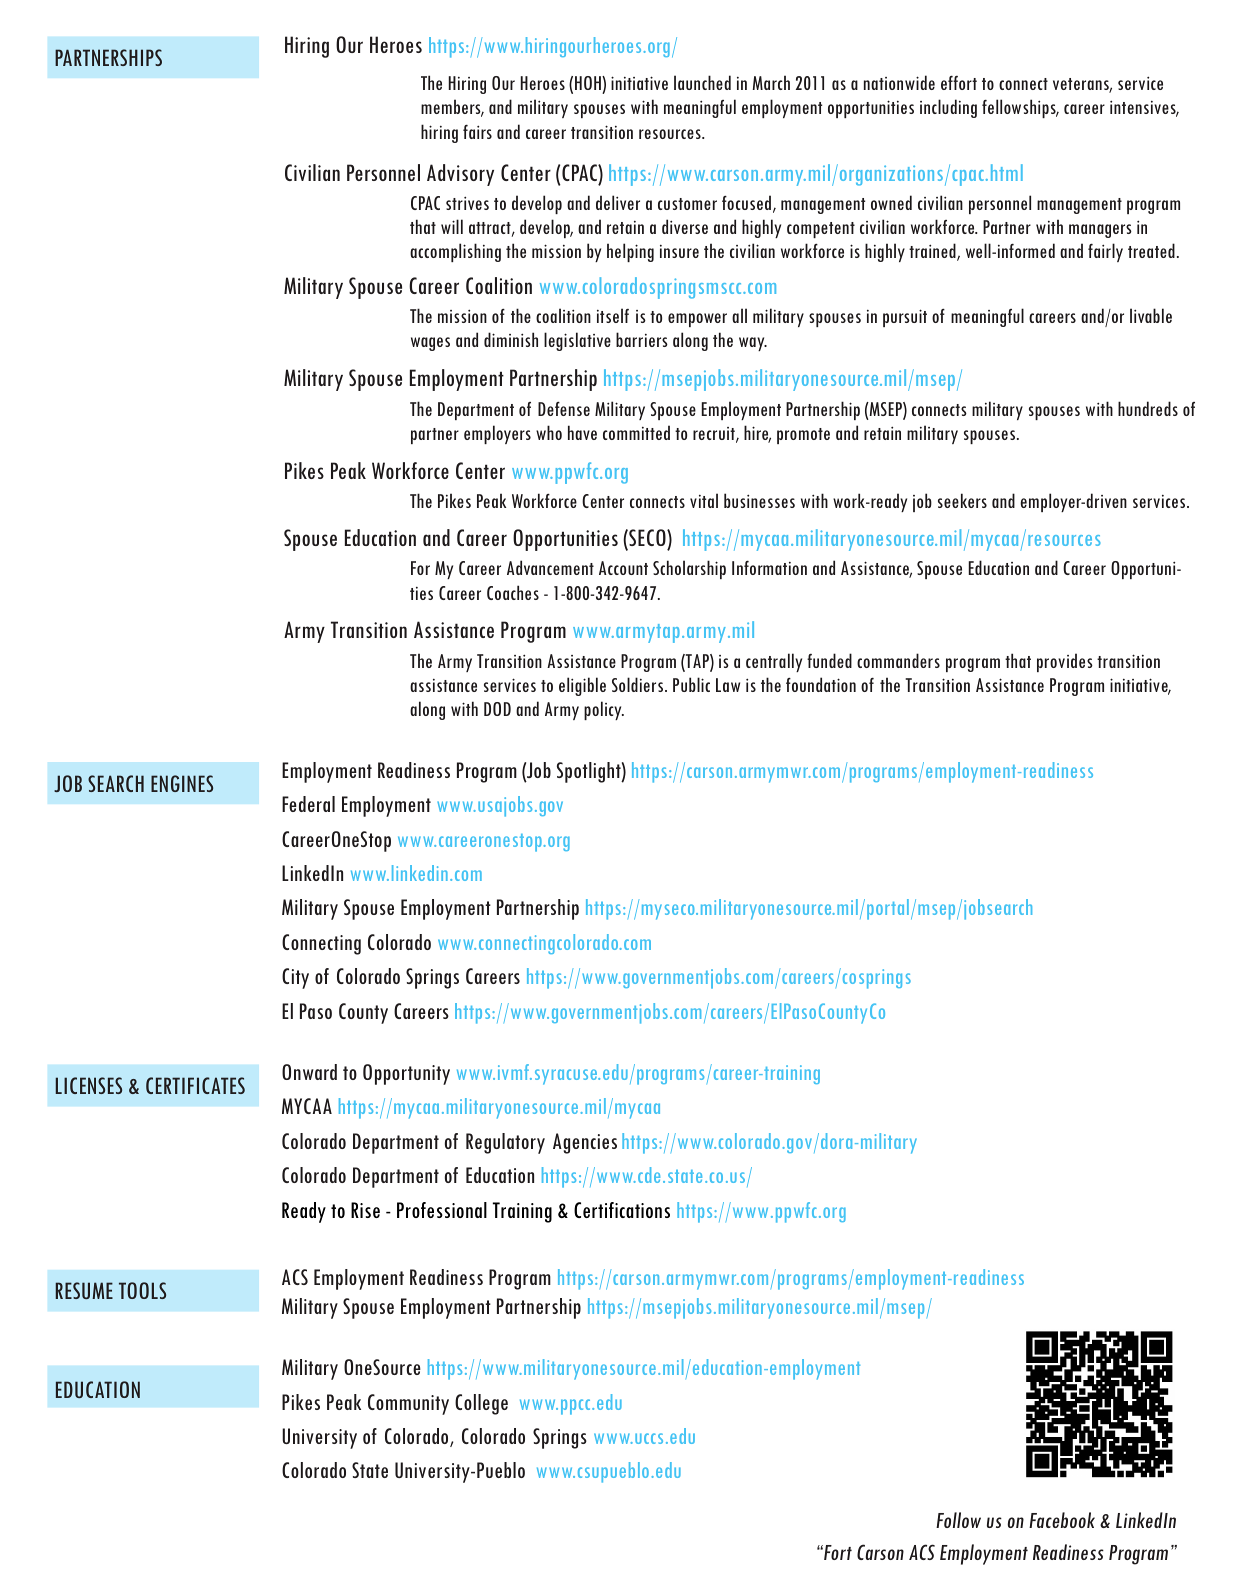  What do you see at coordinates (513, 592) in the document?
I see `Coaches` at bounding box center [513, 592].
